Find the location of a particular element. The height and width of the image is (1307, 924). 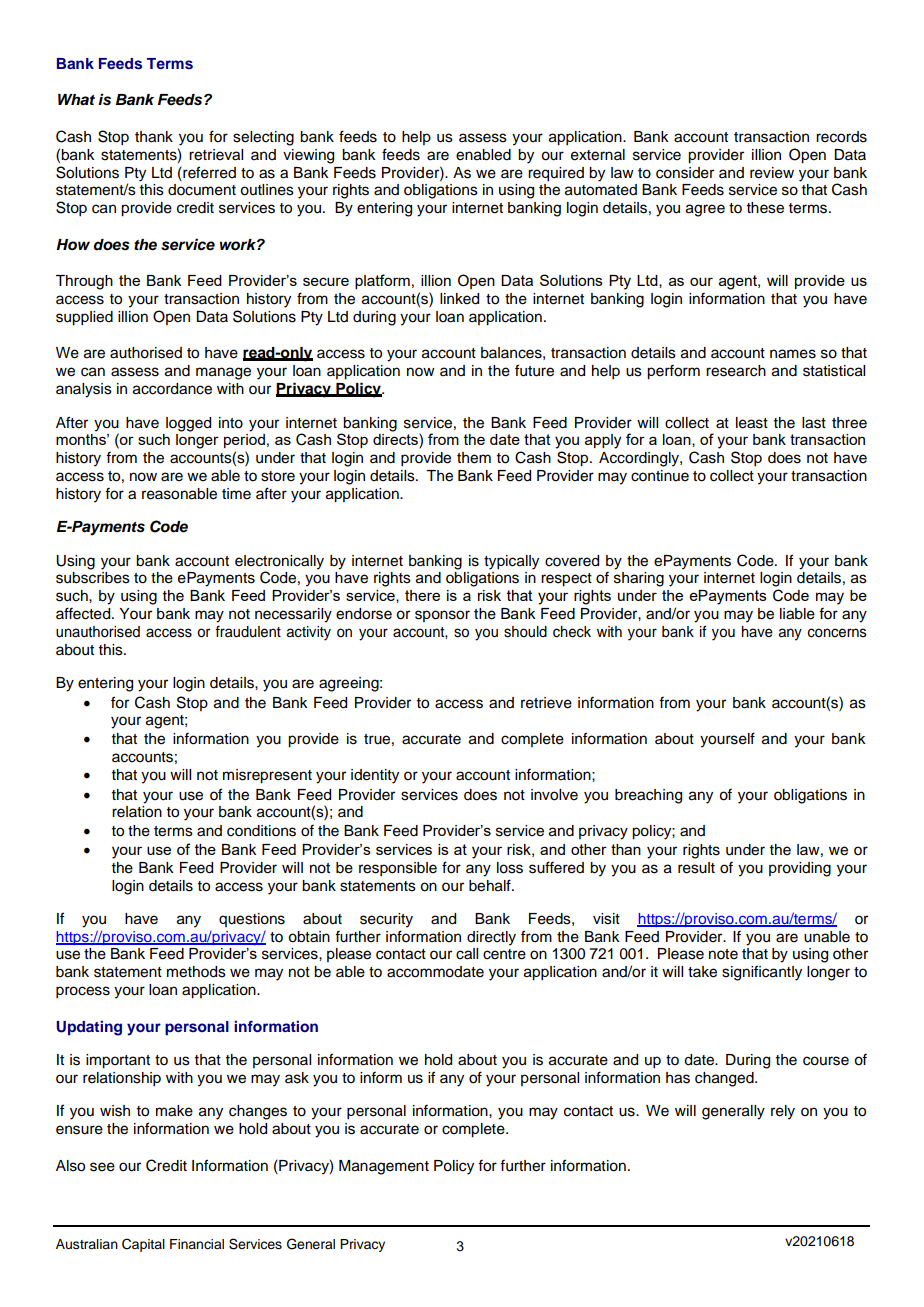

Capital is located at coordinates (143, 1245).
